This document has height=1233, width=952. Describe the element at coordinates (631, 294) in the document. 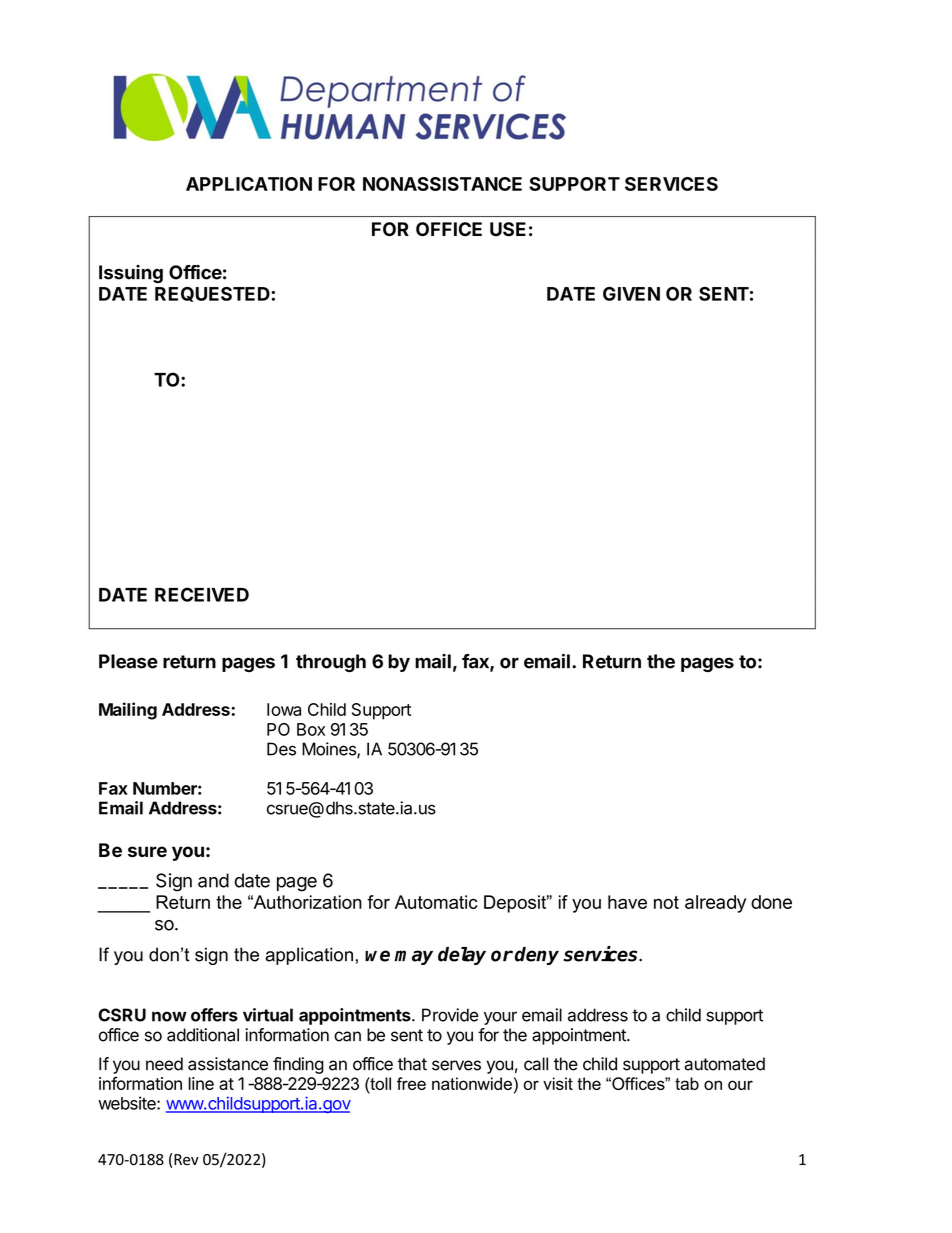

I see `GIVEN` at that location.
